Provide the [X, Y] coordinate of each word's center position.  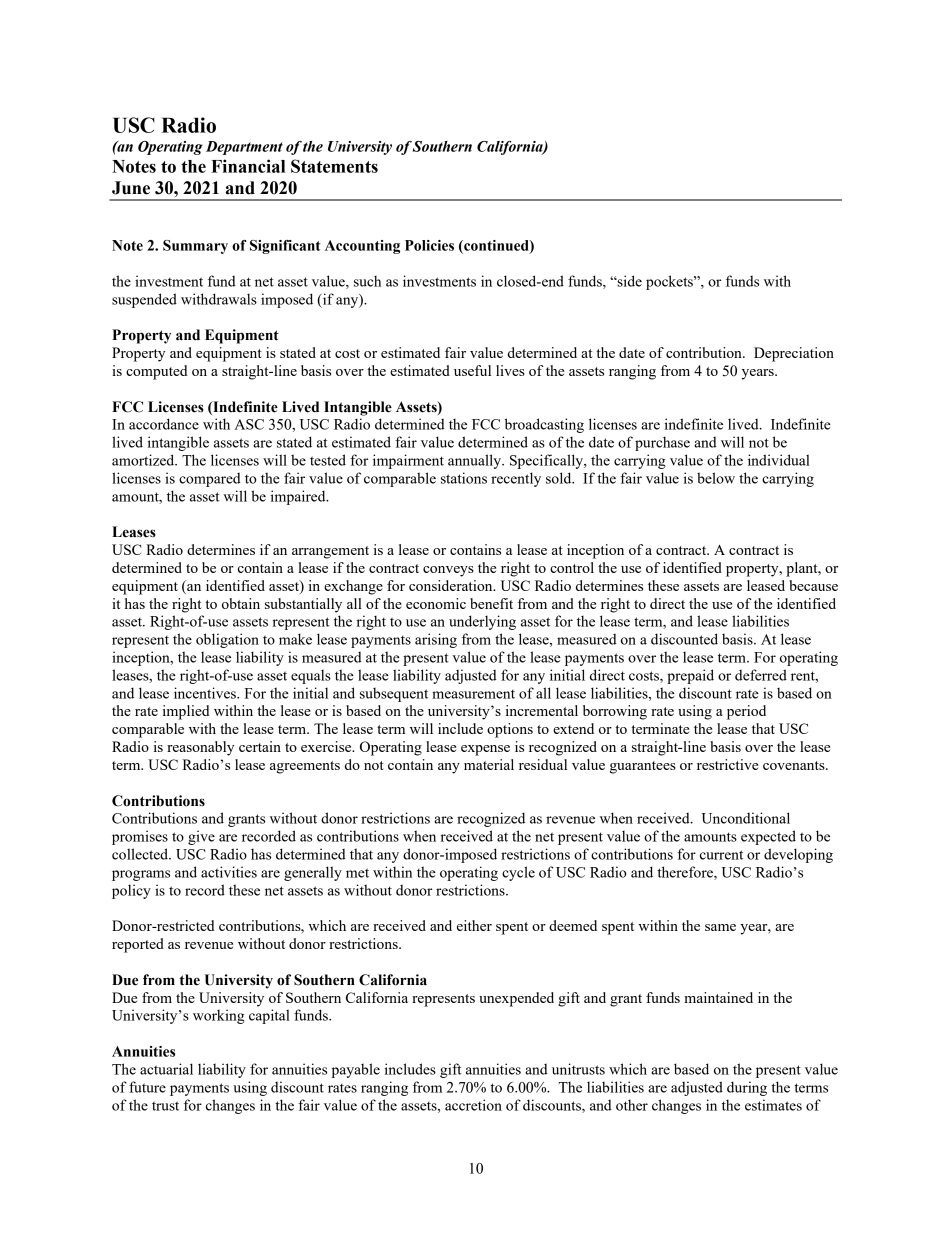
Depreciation [794, 354]
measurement [473, 694]
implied [186, 712]
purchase [662, 443]
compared [210, 480]
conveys [448, 571]
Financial [248, 166]
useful [472, 370]
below [716, 478]
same [720, 927]
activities [229, 872]
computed [156, 372]
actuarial [166, 1069]
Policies [429, 245]
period [746, 712]
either [474, 925]
